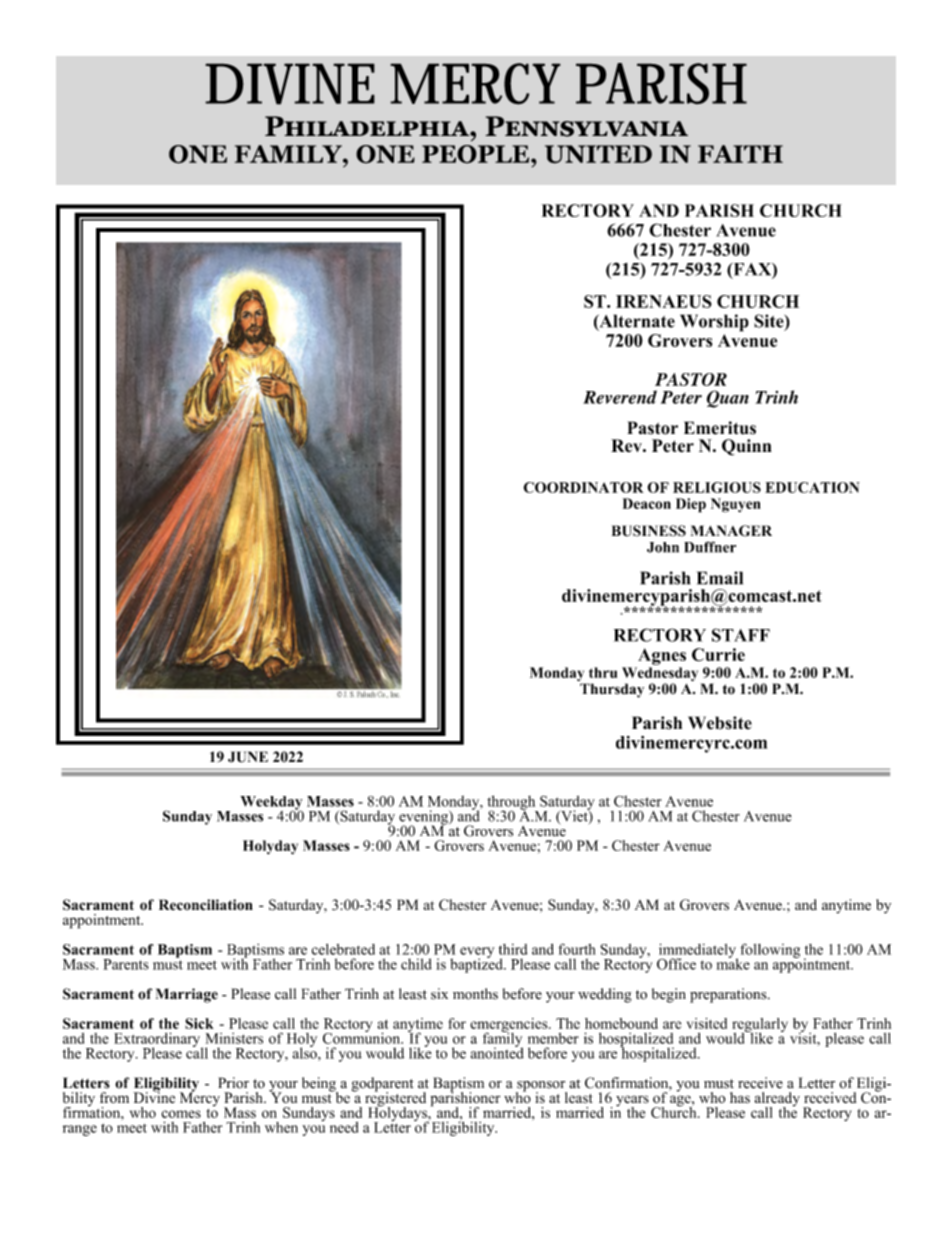  Describe the element at coordinates (603, 672) in the screenshot. I see `thru` at that location.
